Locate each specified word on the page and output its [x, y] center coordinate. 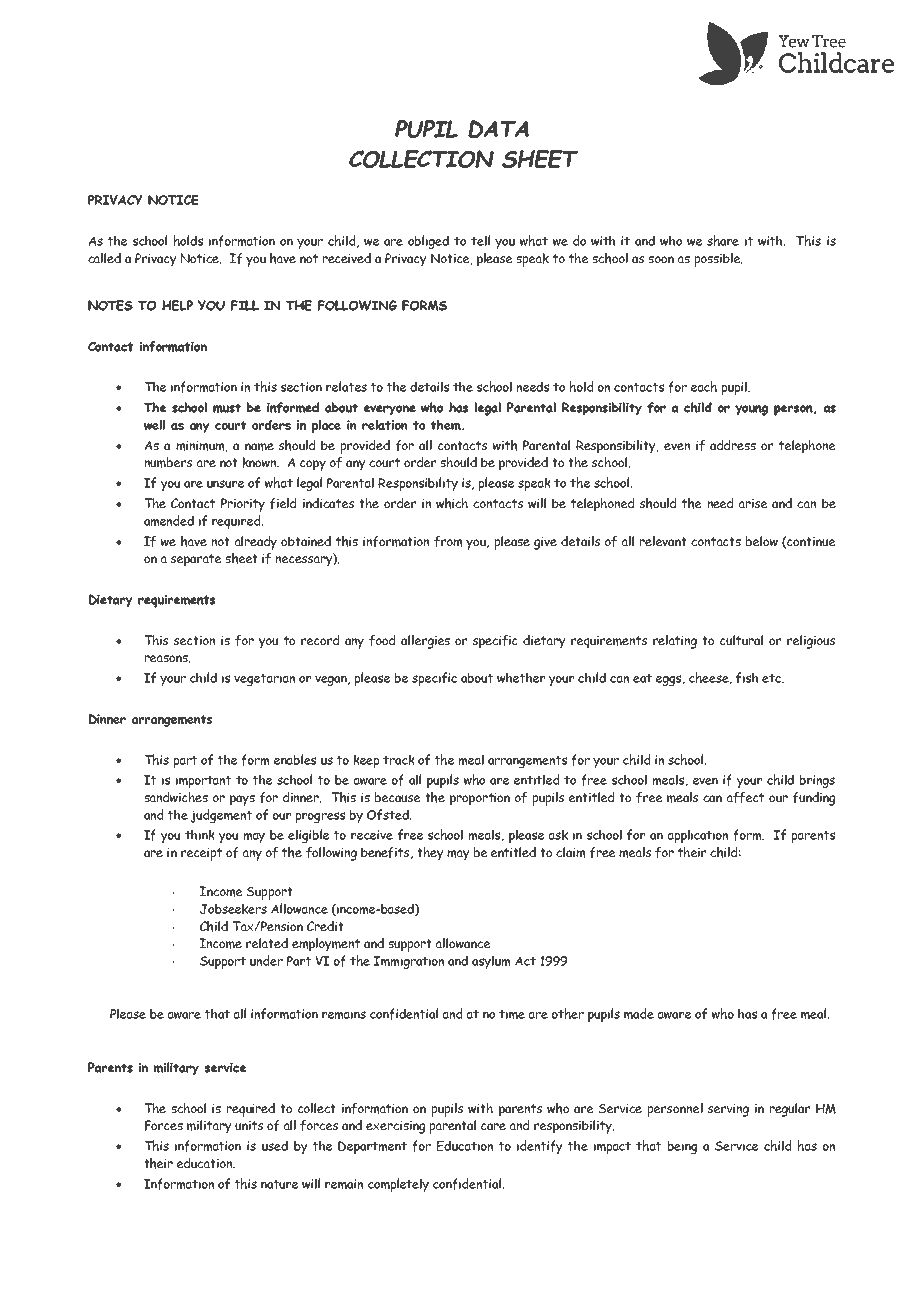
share [723, 240]
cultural [741, 640]
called [104, 258]
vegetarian [264, 679]
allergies [425, 642]
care [493, 1126]
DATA [498, 129]
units [249, 1125]
